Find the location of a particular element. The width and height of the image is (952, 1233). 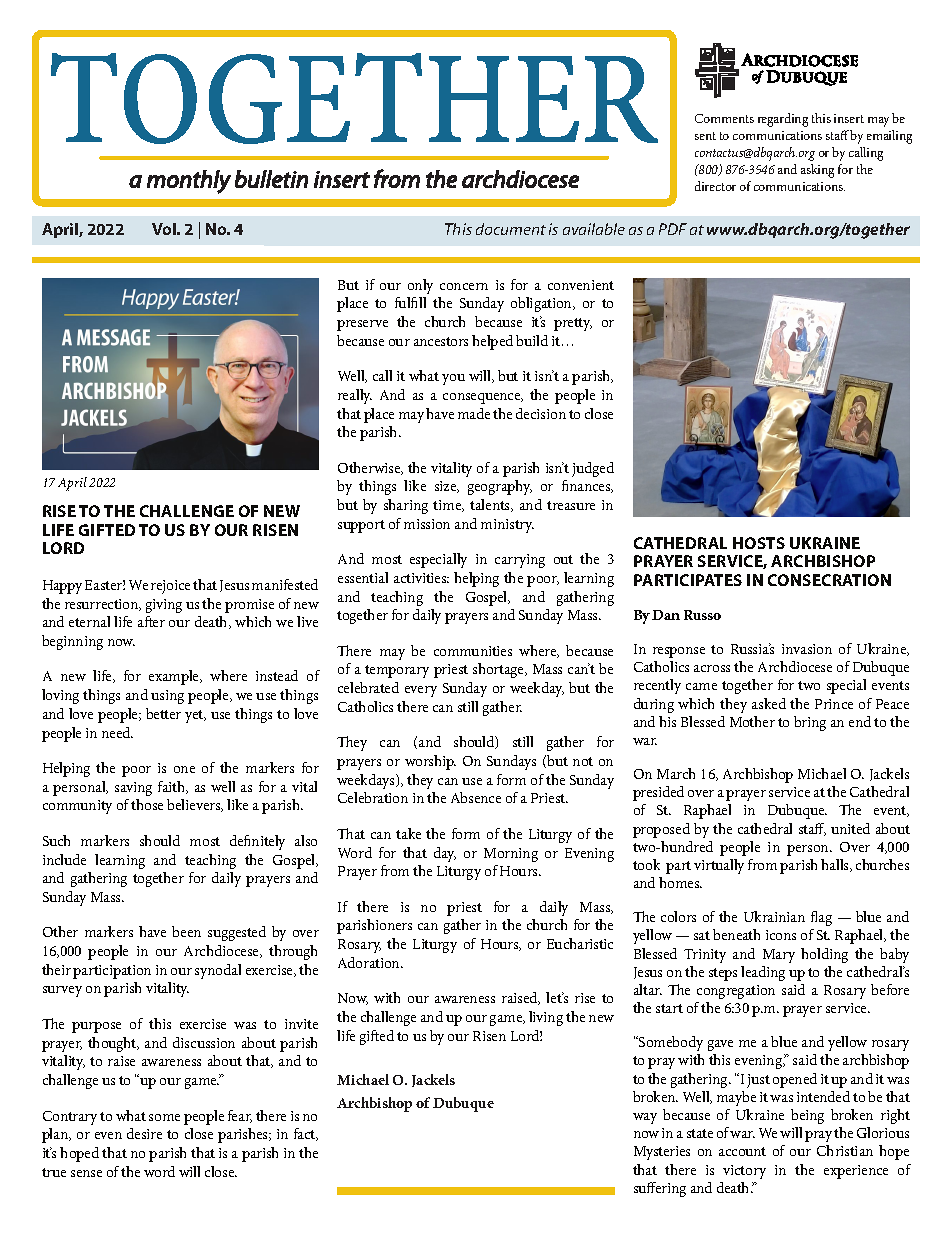

Morning is located at coordinates (511, 855).
